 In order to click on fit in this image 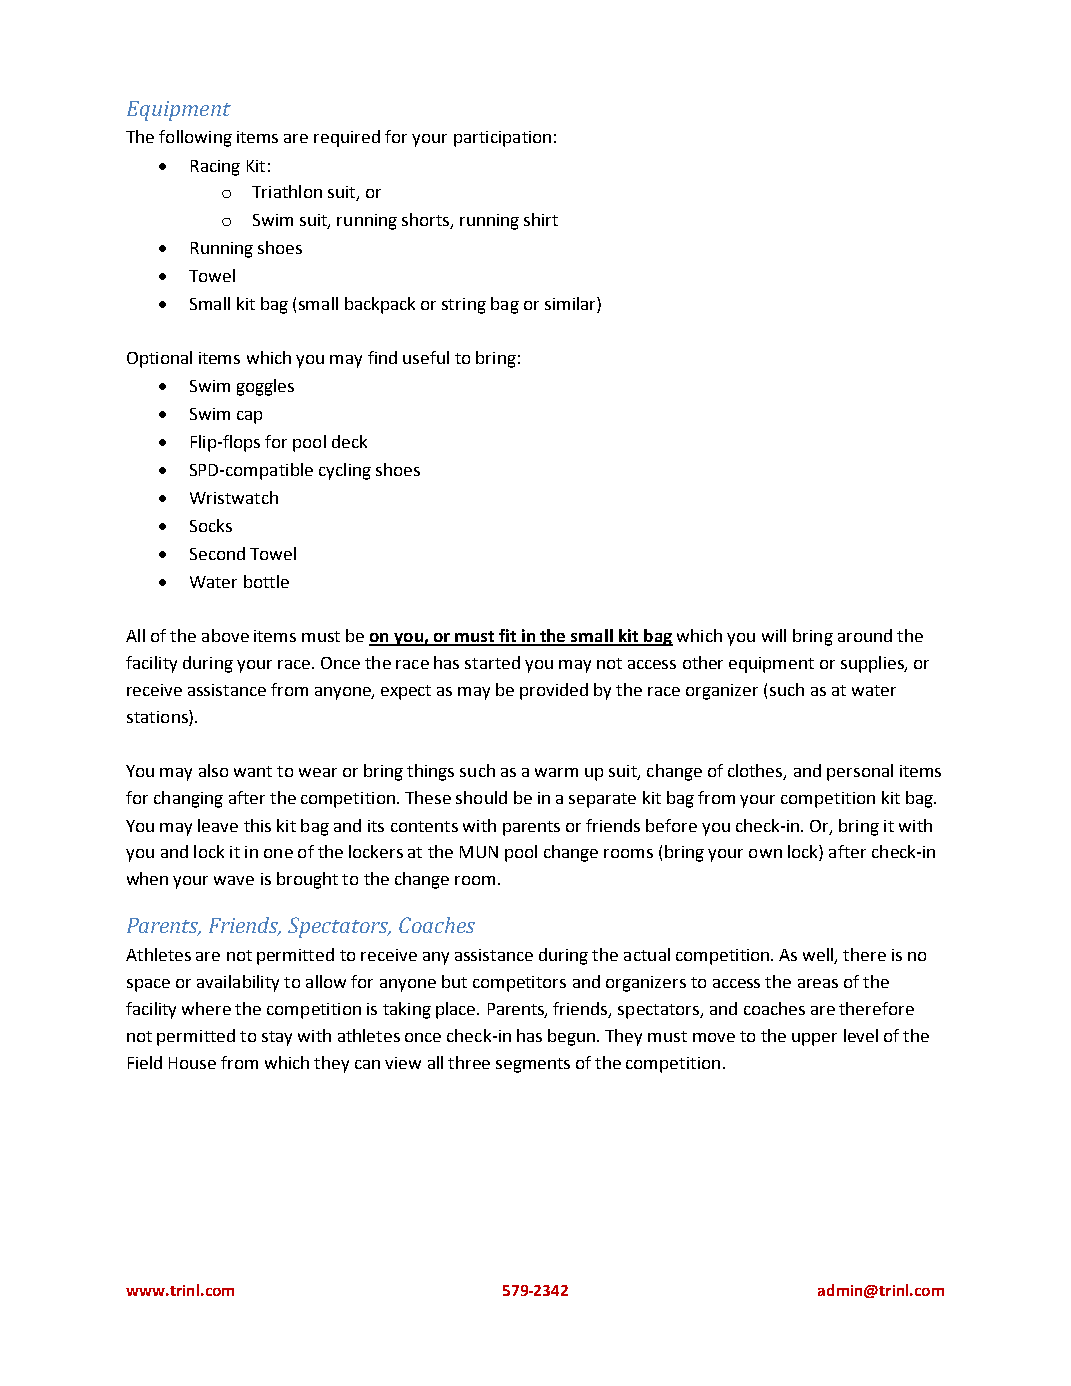, I will do `click(508, 637)`.
